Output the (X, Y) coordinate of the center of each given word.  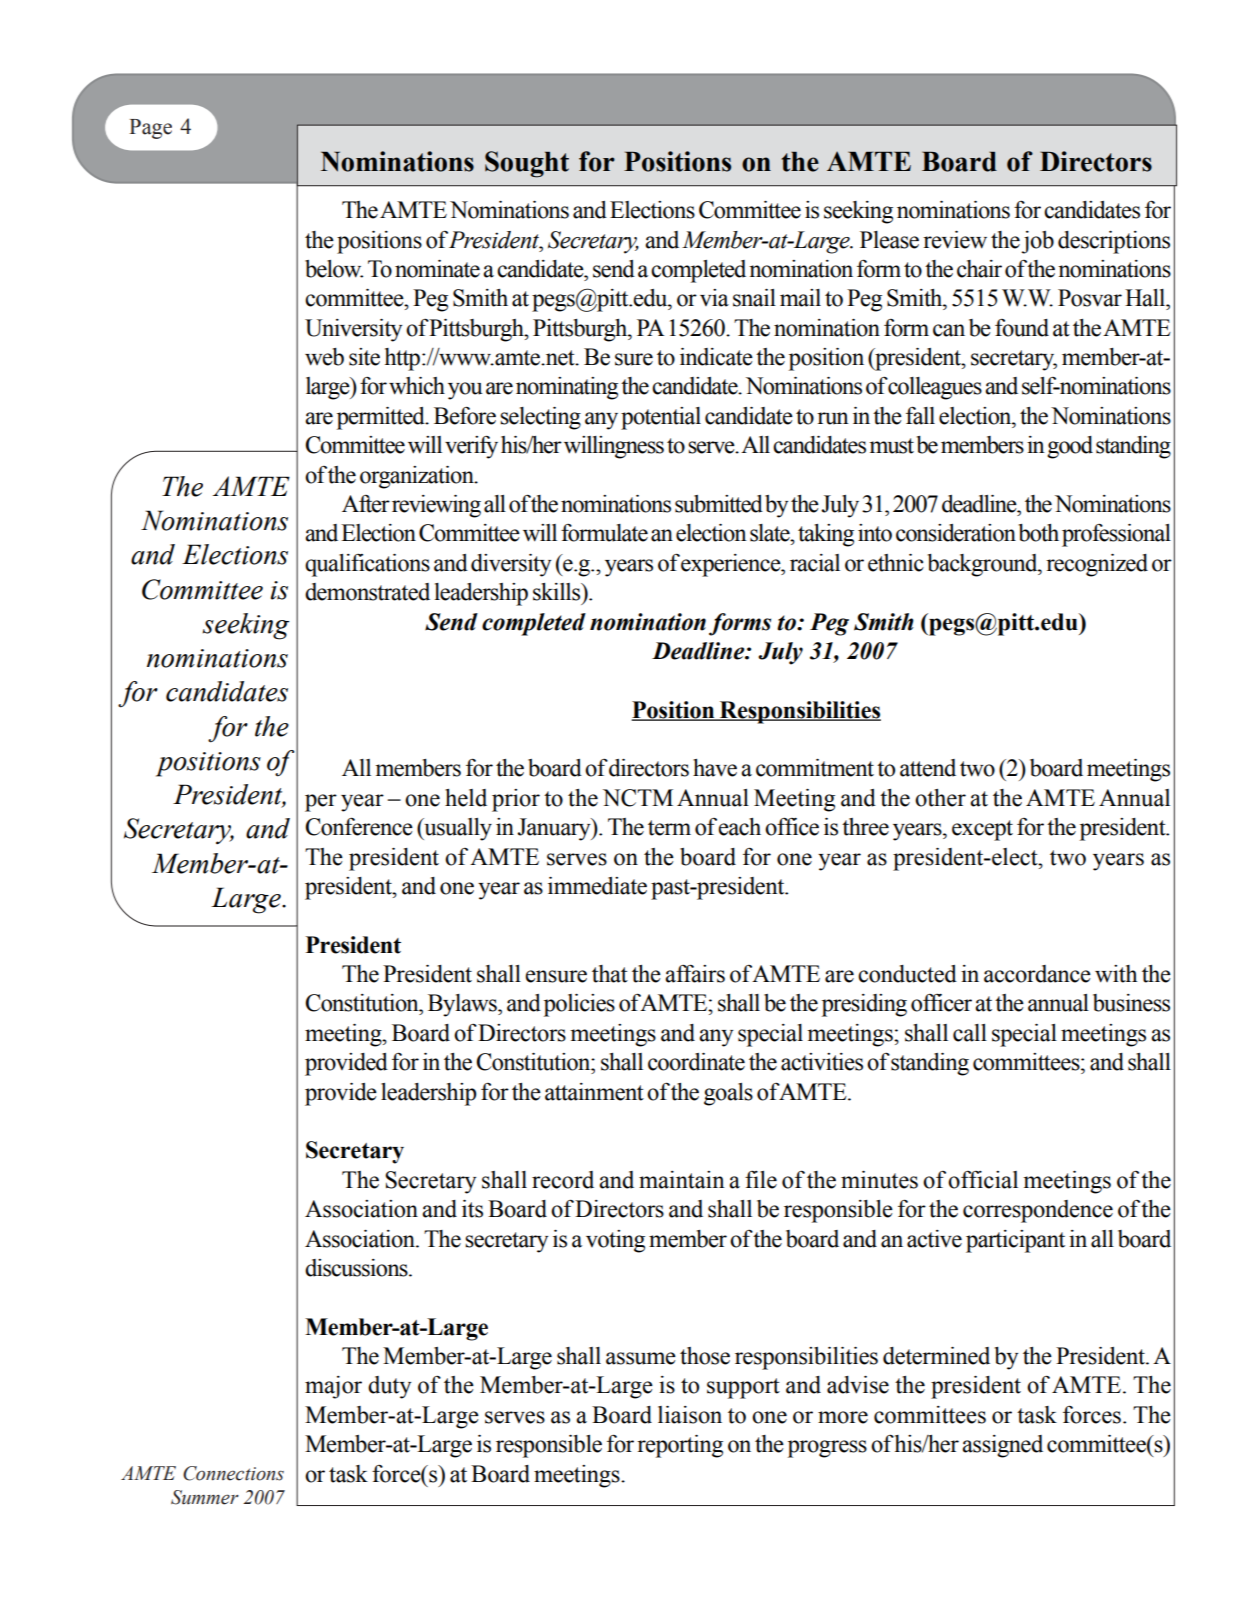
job (1037, 242)
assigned (1002, 1446)
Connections (233, 1473)
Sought (527, 164)
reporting (680, 1446)
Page (150, 129)
